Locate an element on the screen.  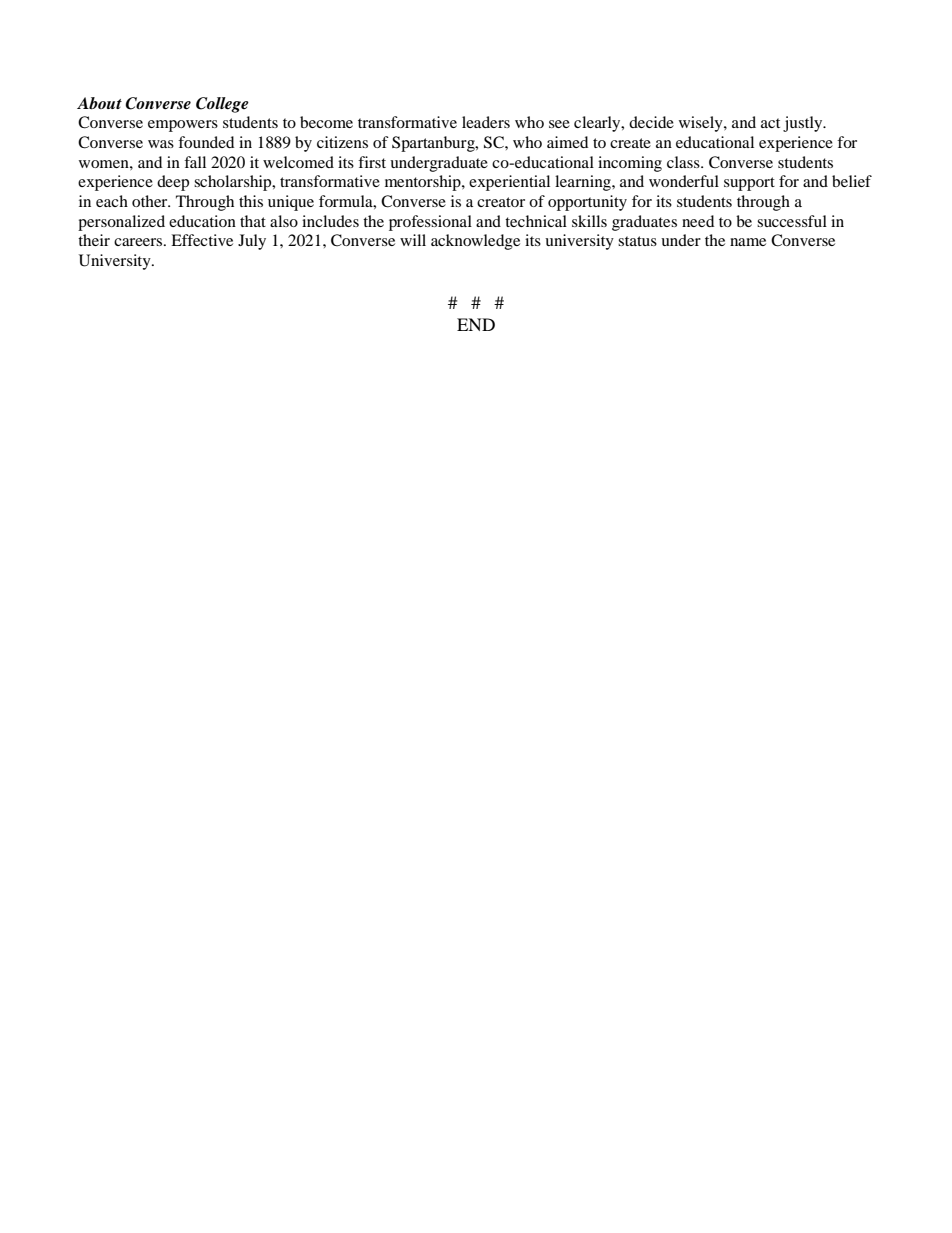
leaders is located at coordinates (486, 122).
